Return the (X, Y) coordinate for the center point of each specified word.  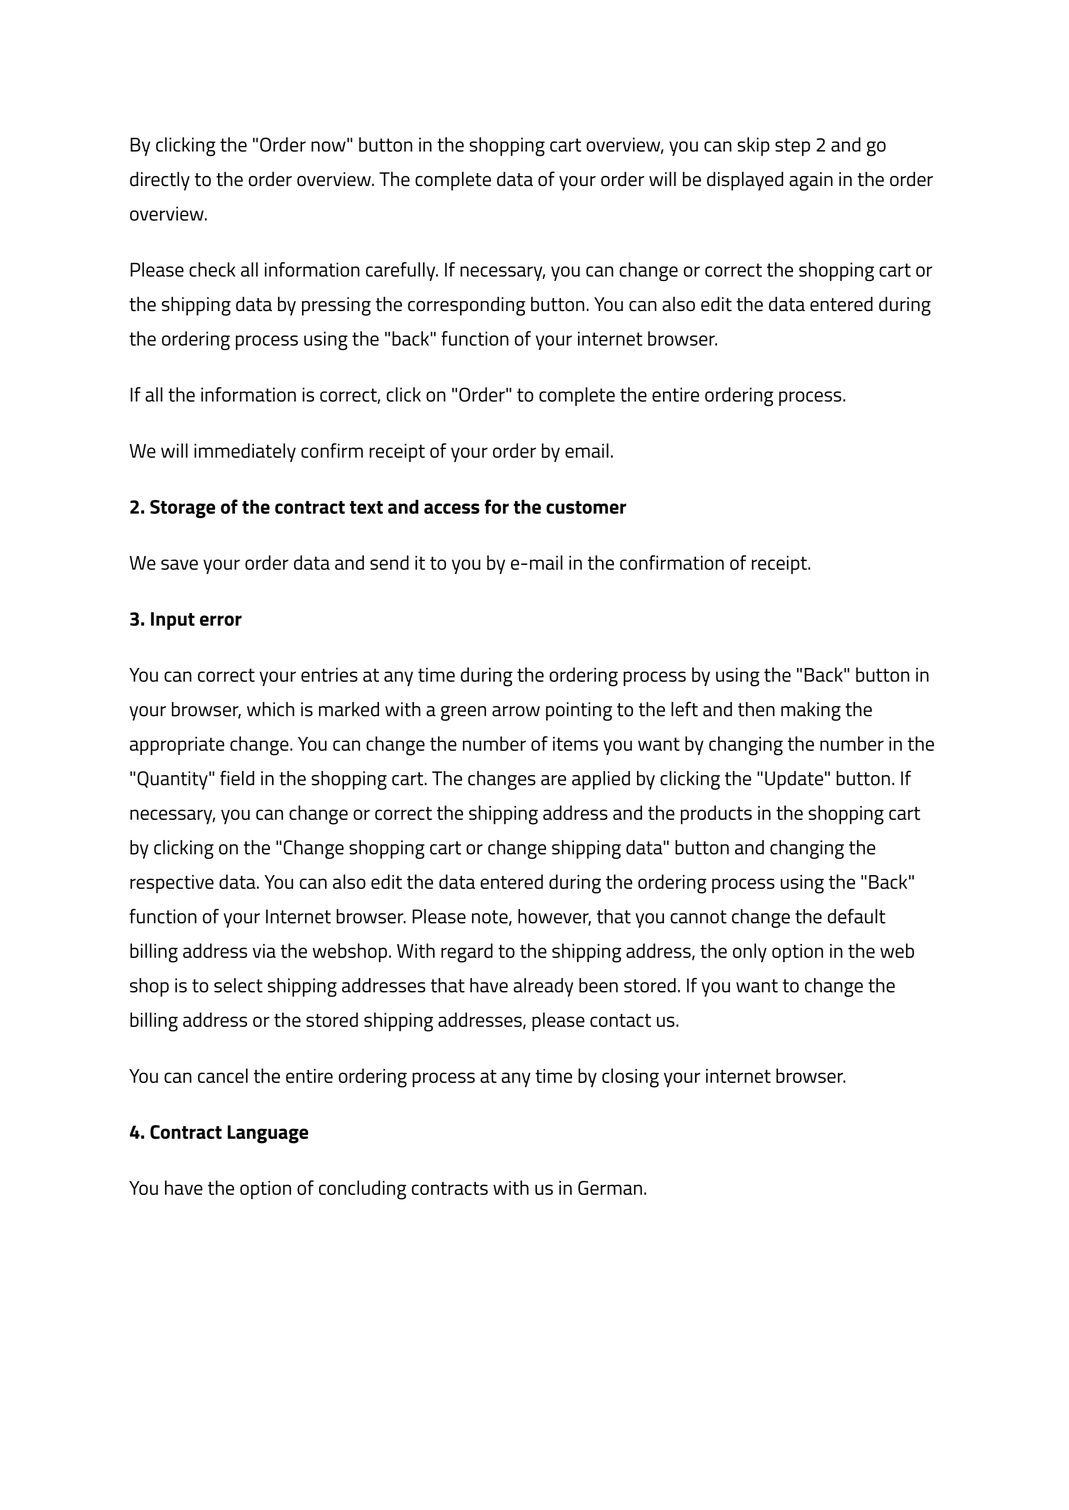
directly (160, 181)
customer (586, 507)
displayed (745, 181)
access (452, 508)
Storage (182, 509)
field (237, 778)
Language (267, 1134)
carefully (402, 271)
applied (601, 780)
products (716, 814)
